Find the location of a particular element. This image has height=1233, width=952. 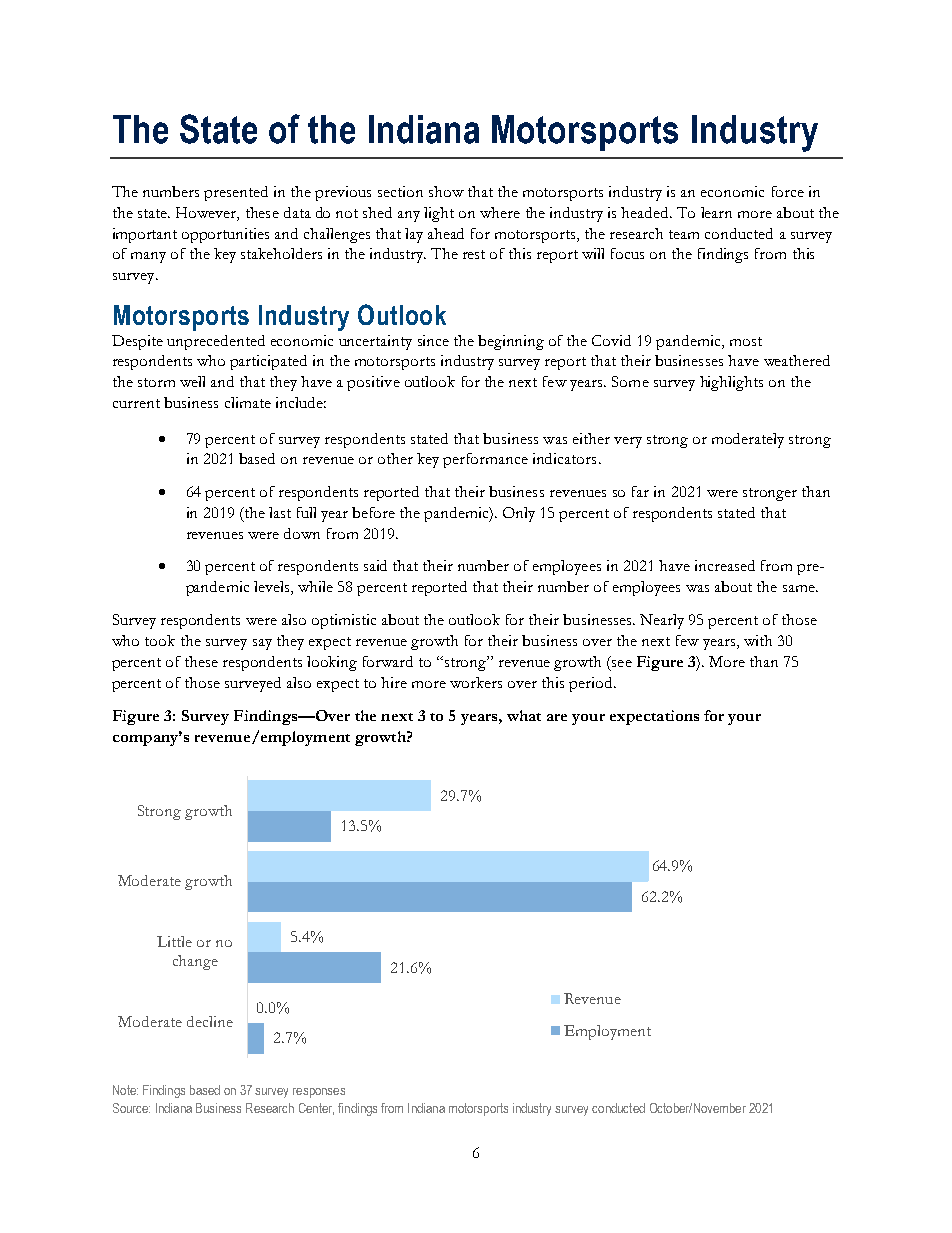

ahead is located at coordinates (446, 233).
